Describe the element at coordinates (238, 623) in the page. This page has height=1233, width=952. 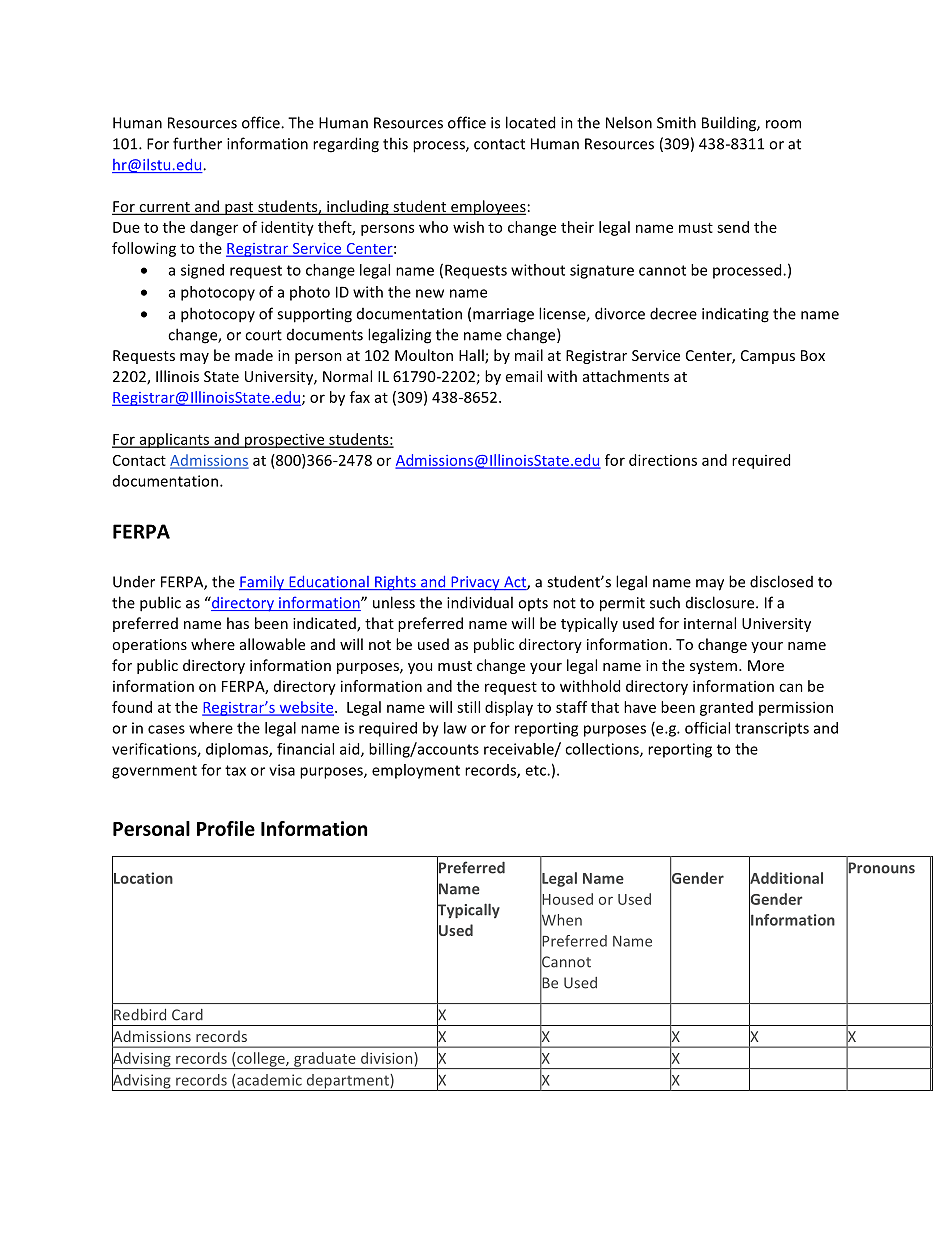
I see `has` at that location.
